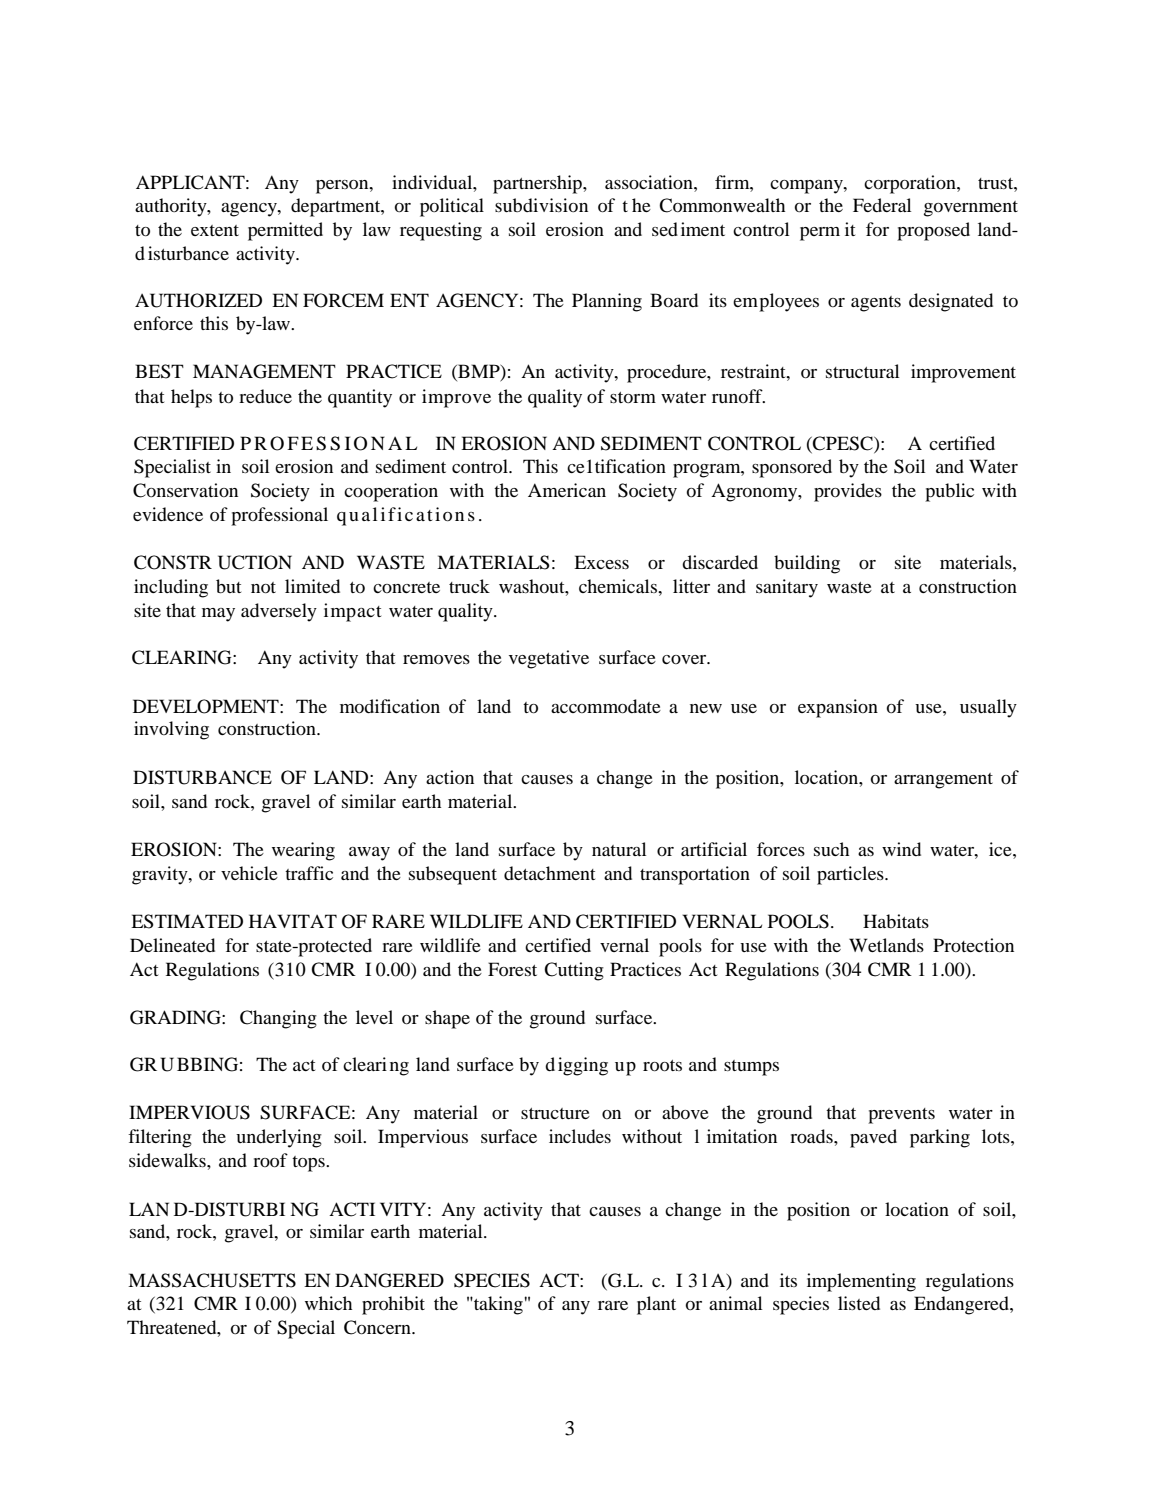 This screenshot has height=1493, width=1154. I want to click on MASSACHUSETTS, so click(212, 1280).
